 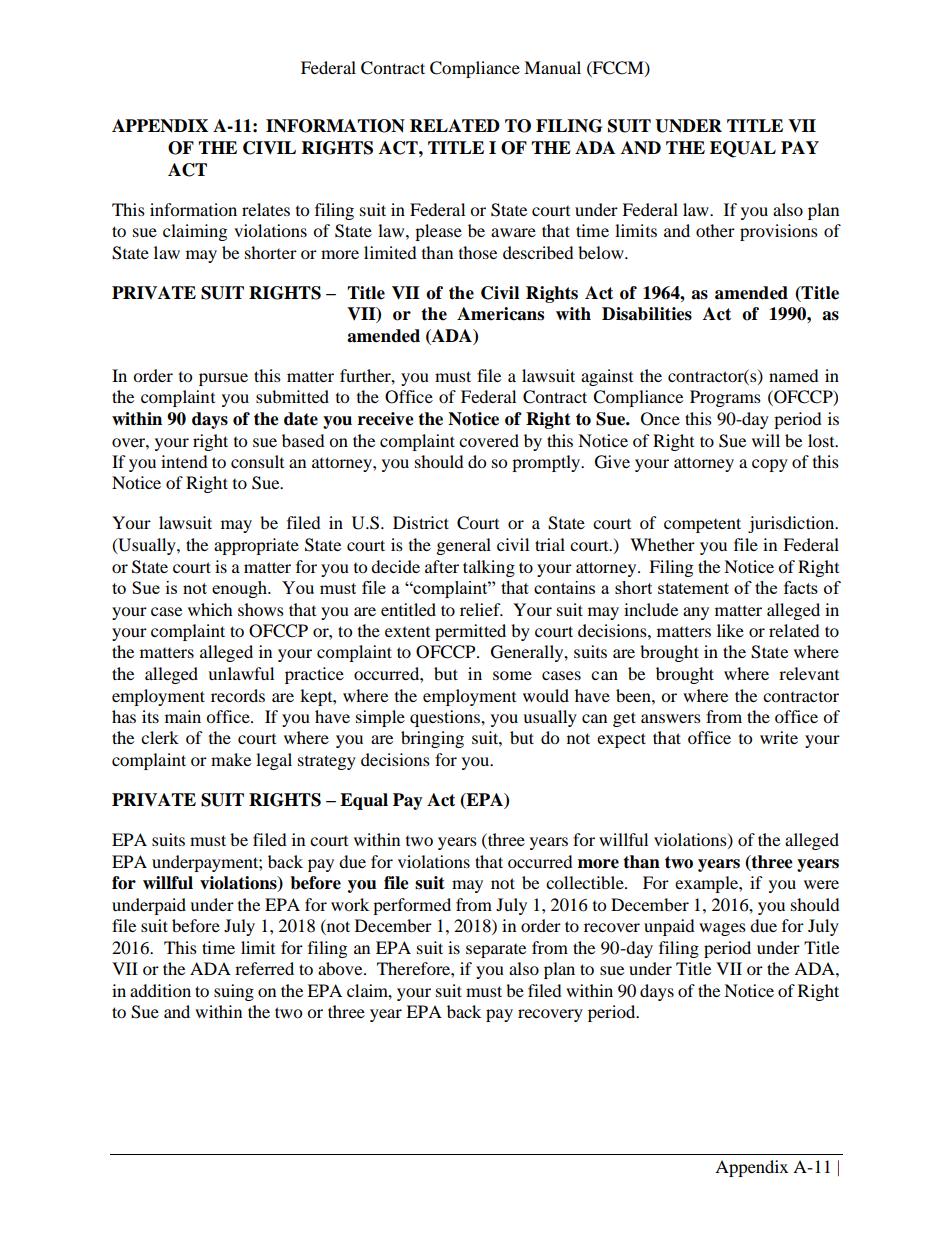 I want to click on separate, so click(x=496, y=951).
